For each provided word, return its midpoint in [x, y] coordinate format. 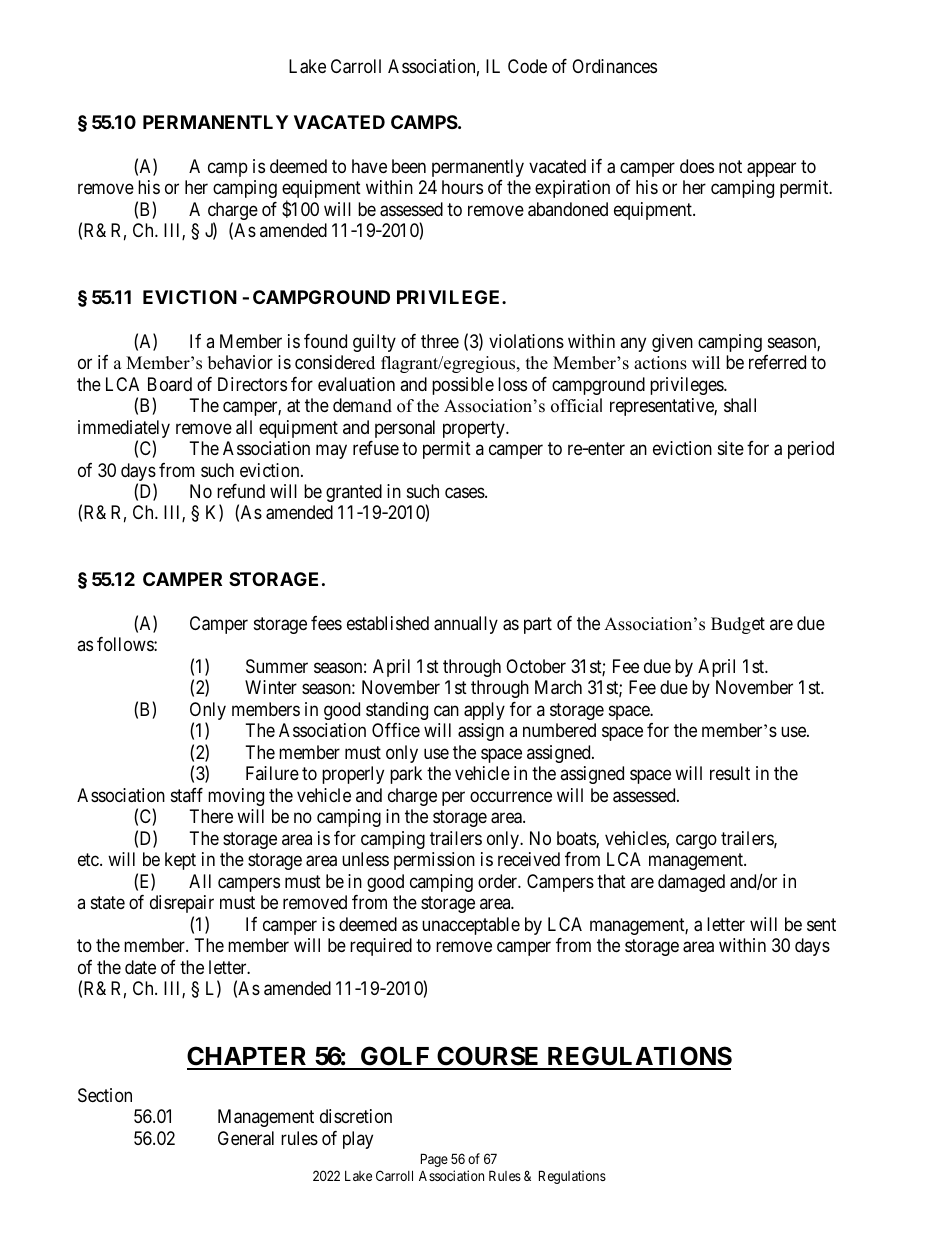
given [672, 343]
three [440, 341]
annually [466, 625]
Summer [277, 666]
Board [170, 384]
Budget [738, 625]
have [369, 166]
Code [527, 66]
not [730, 166]
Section [105, 1095]
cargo [696, 841]
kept [180, 861]
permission [434, 861]
